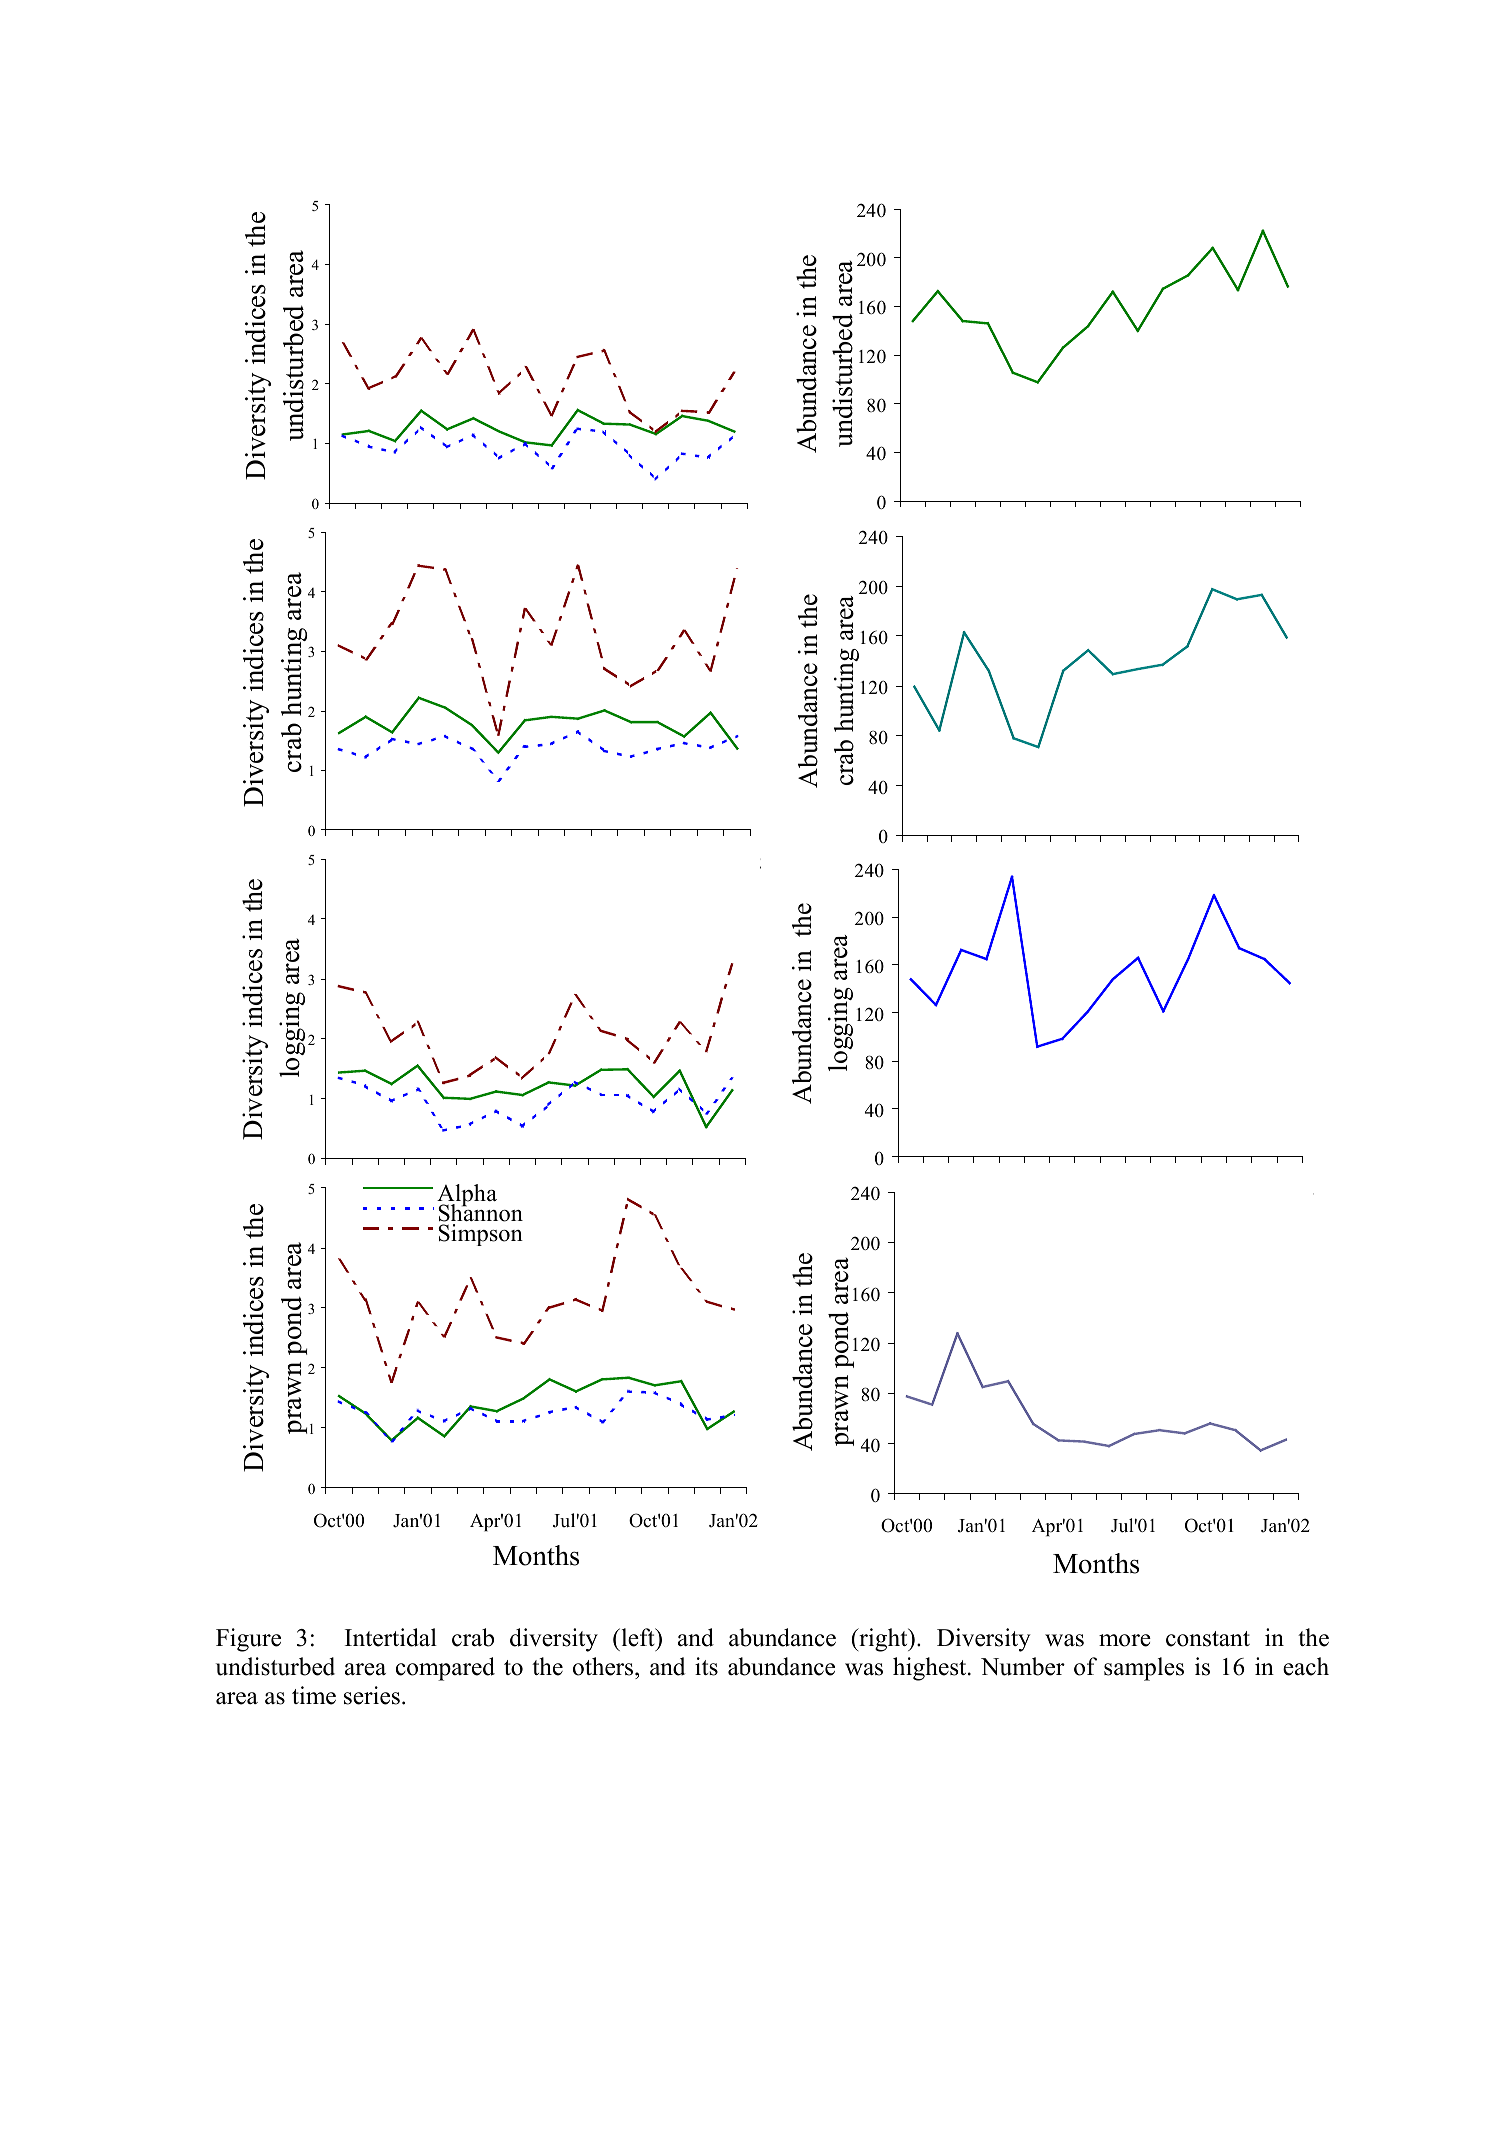 The width and height of the page is (1508, 2134). What do you see at coordinates (372, 1695) in the page?
I see `series` at bounding box center [372, 1695].
